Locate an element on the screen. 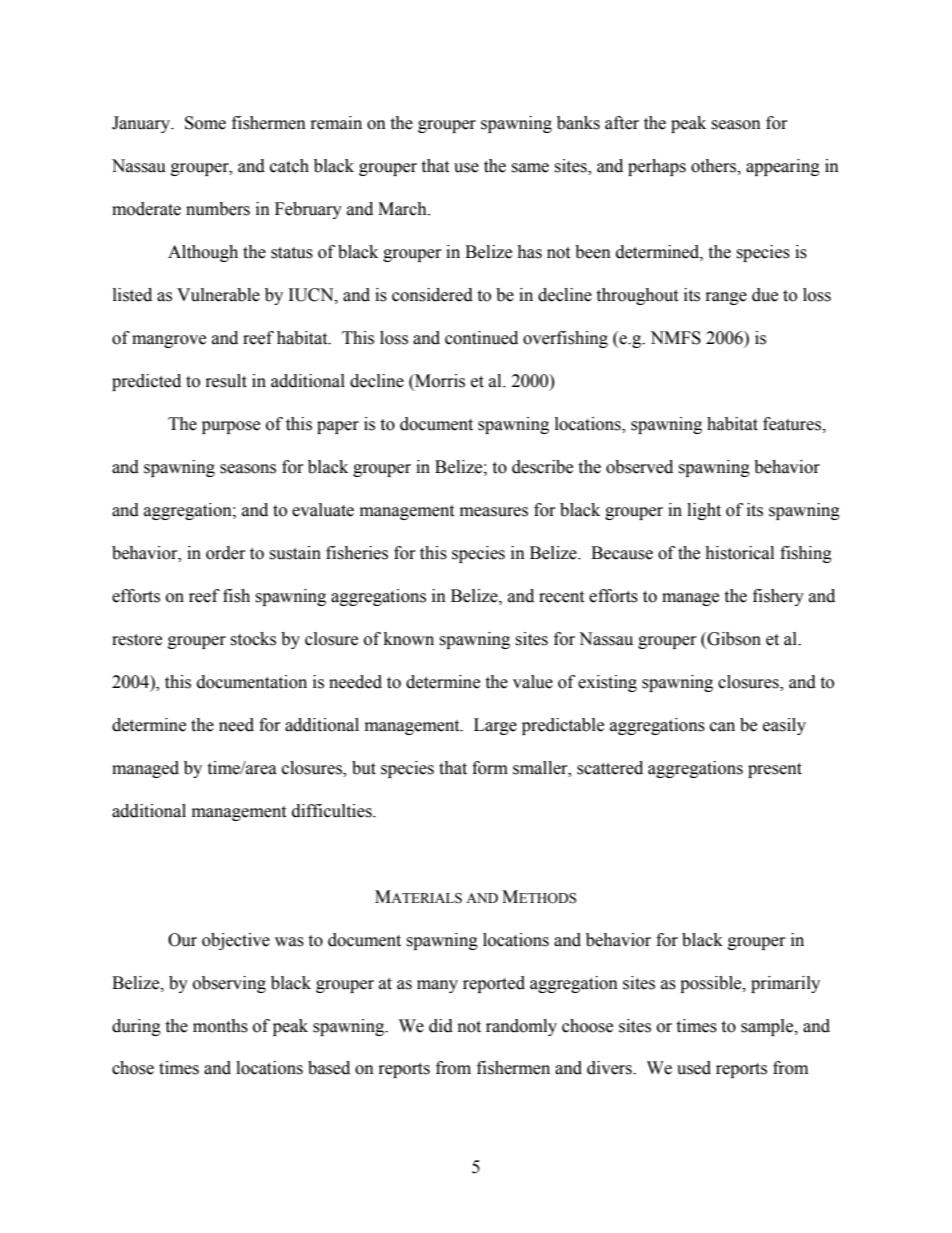 This screenshot has height=1233, width=952. same is located at coordinates (530, 168).
